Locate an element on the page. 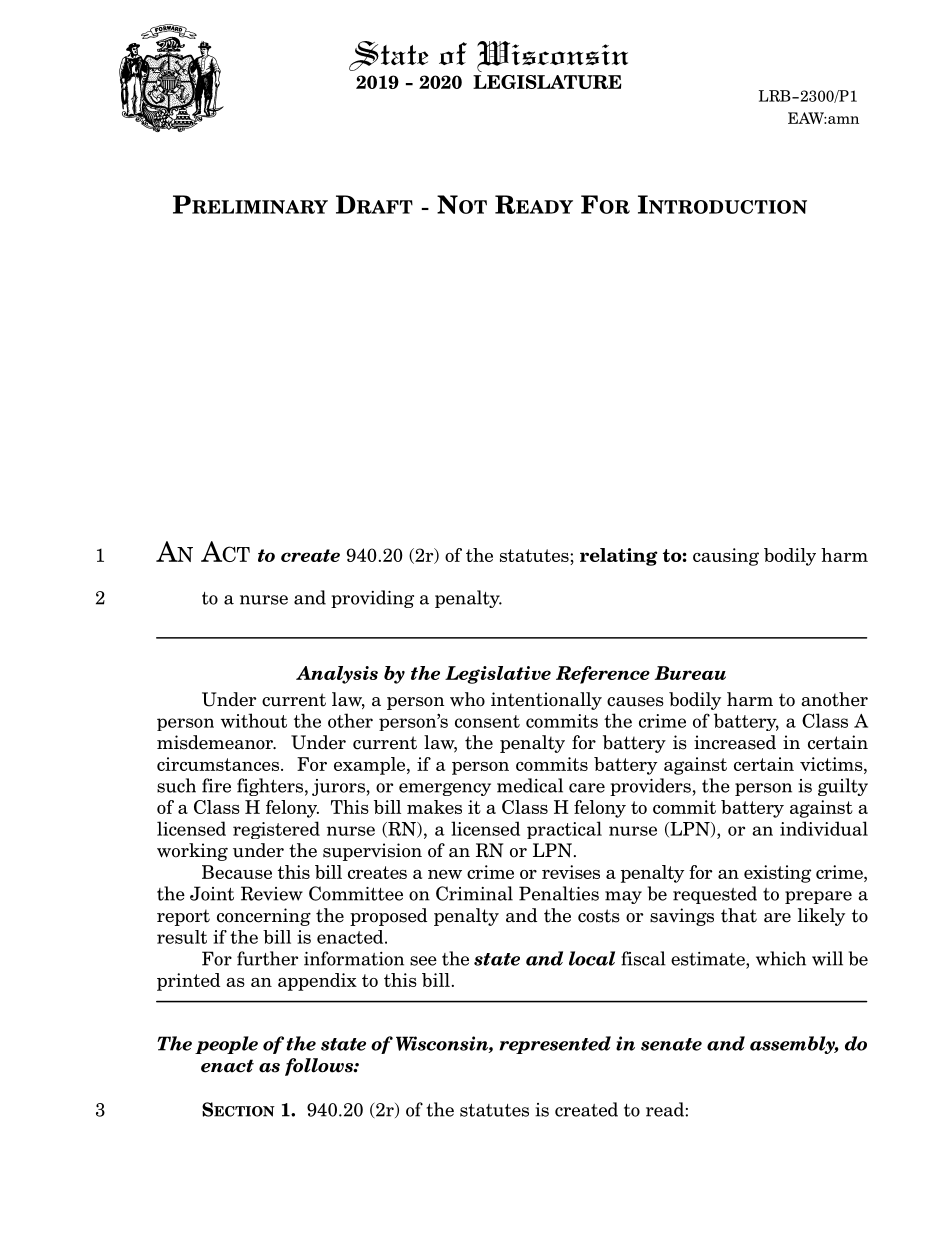  represented is located at coordinates (555, 1045).
